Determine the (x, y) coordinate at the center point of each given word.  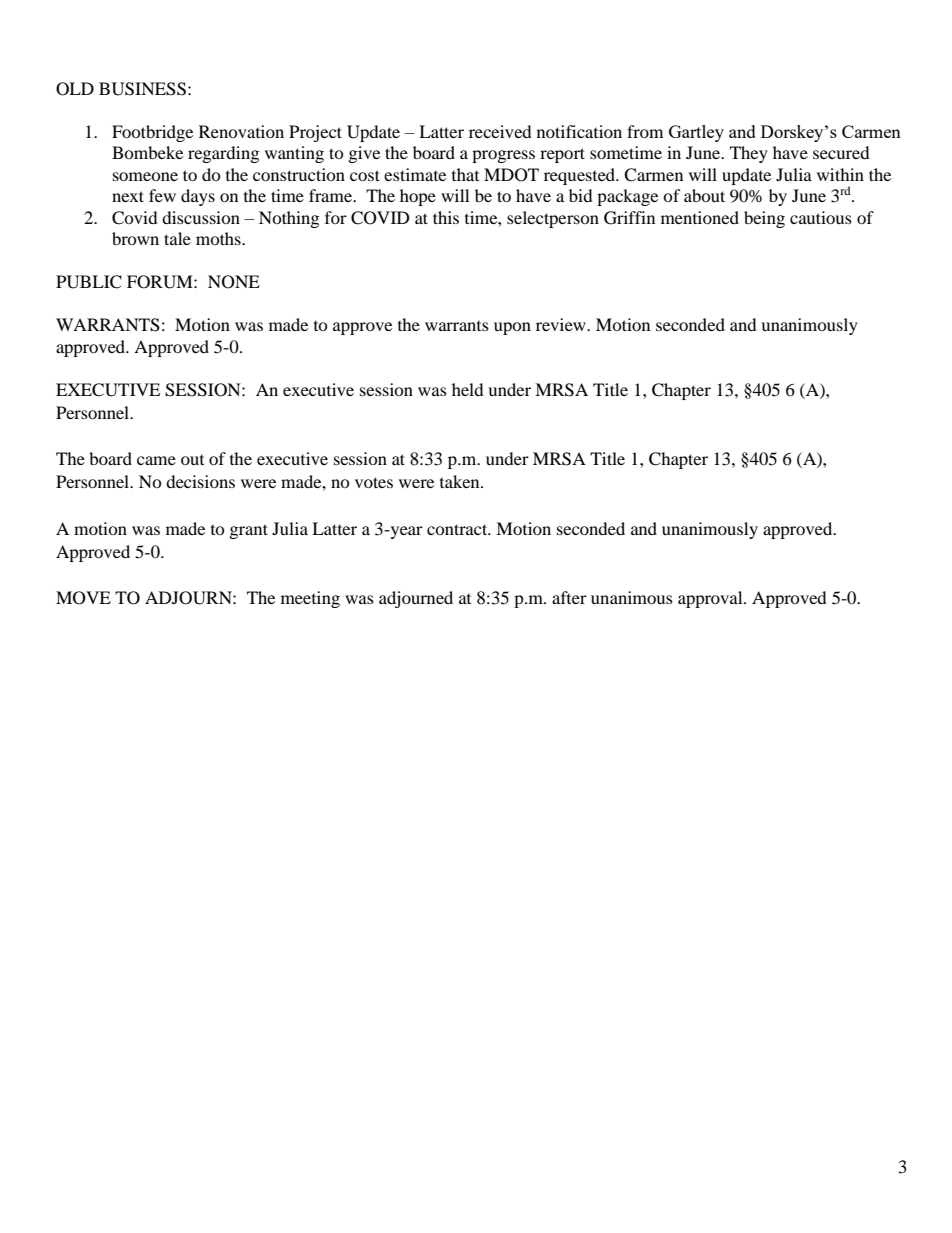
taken (461, 481)
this (446, 217)
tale (177, 238)
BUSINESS (142, 89)
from (645, 131)
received (500, 131)
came (156, 460)
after (569, 597)
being (764, 219)
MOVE (83, 598)
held (468, 389)
